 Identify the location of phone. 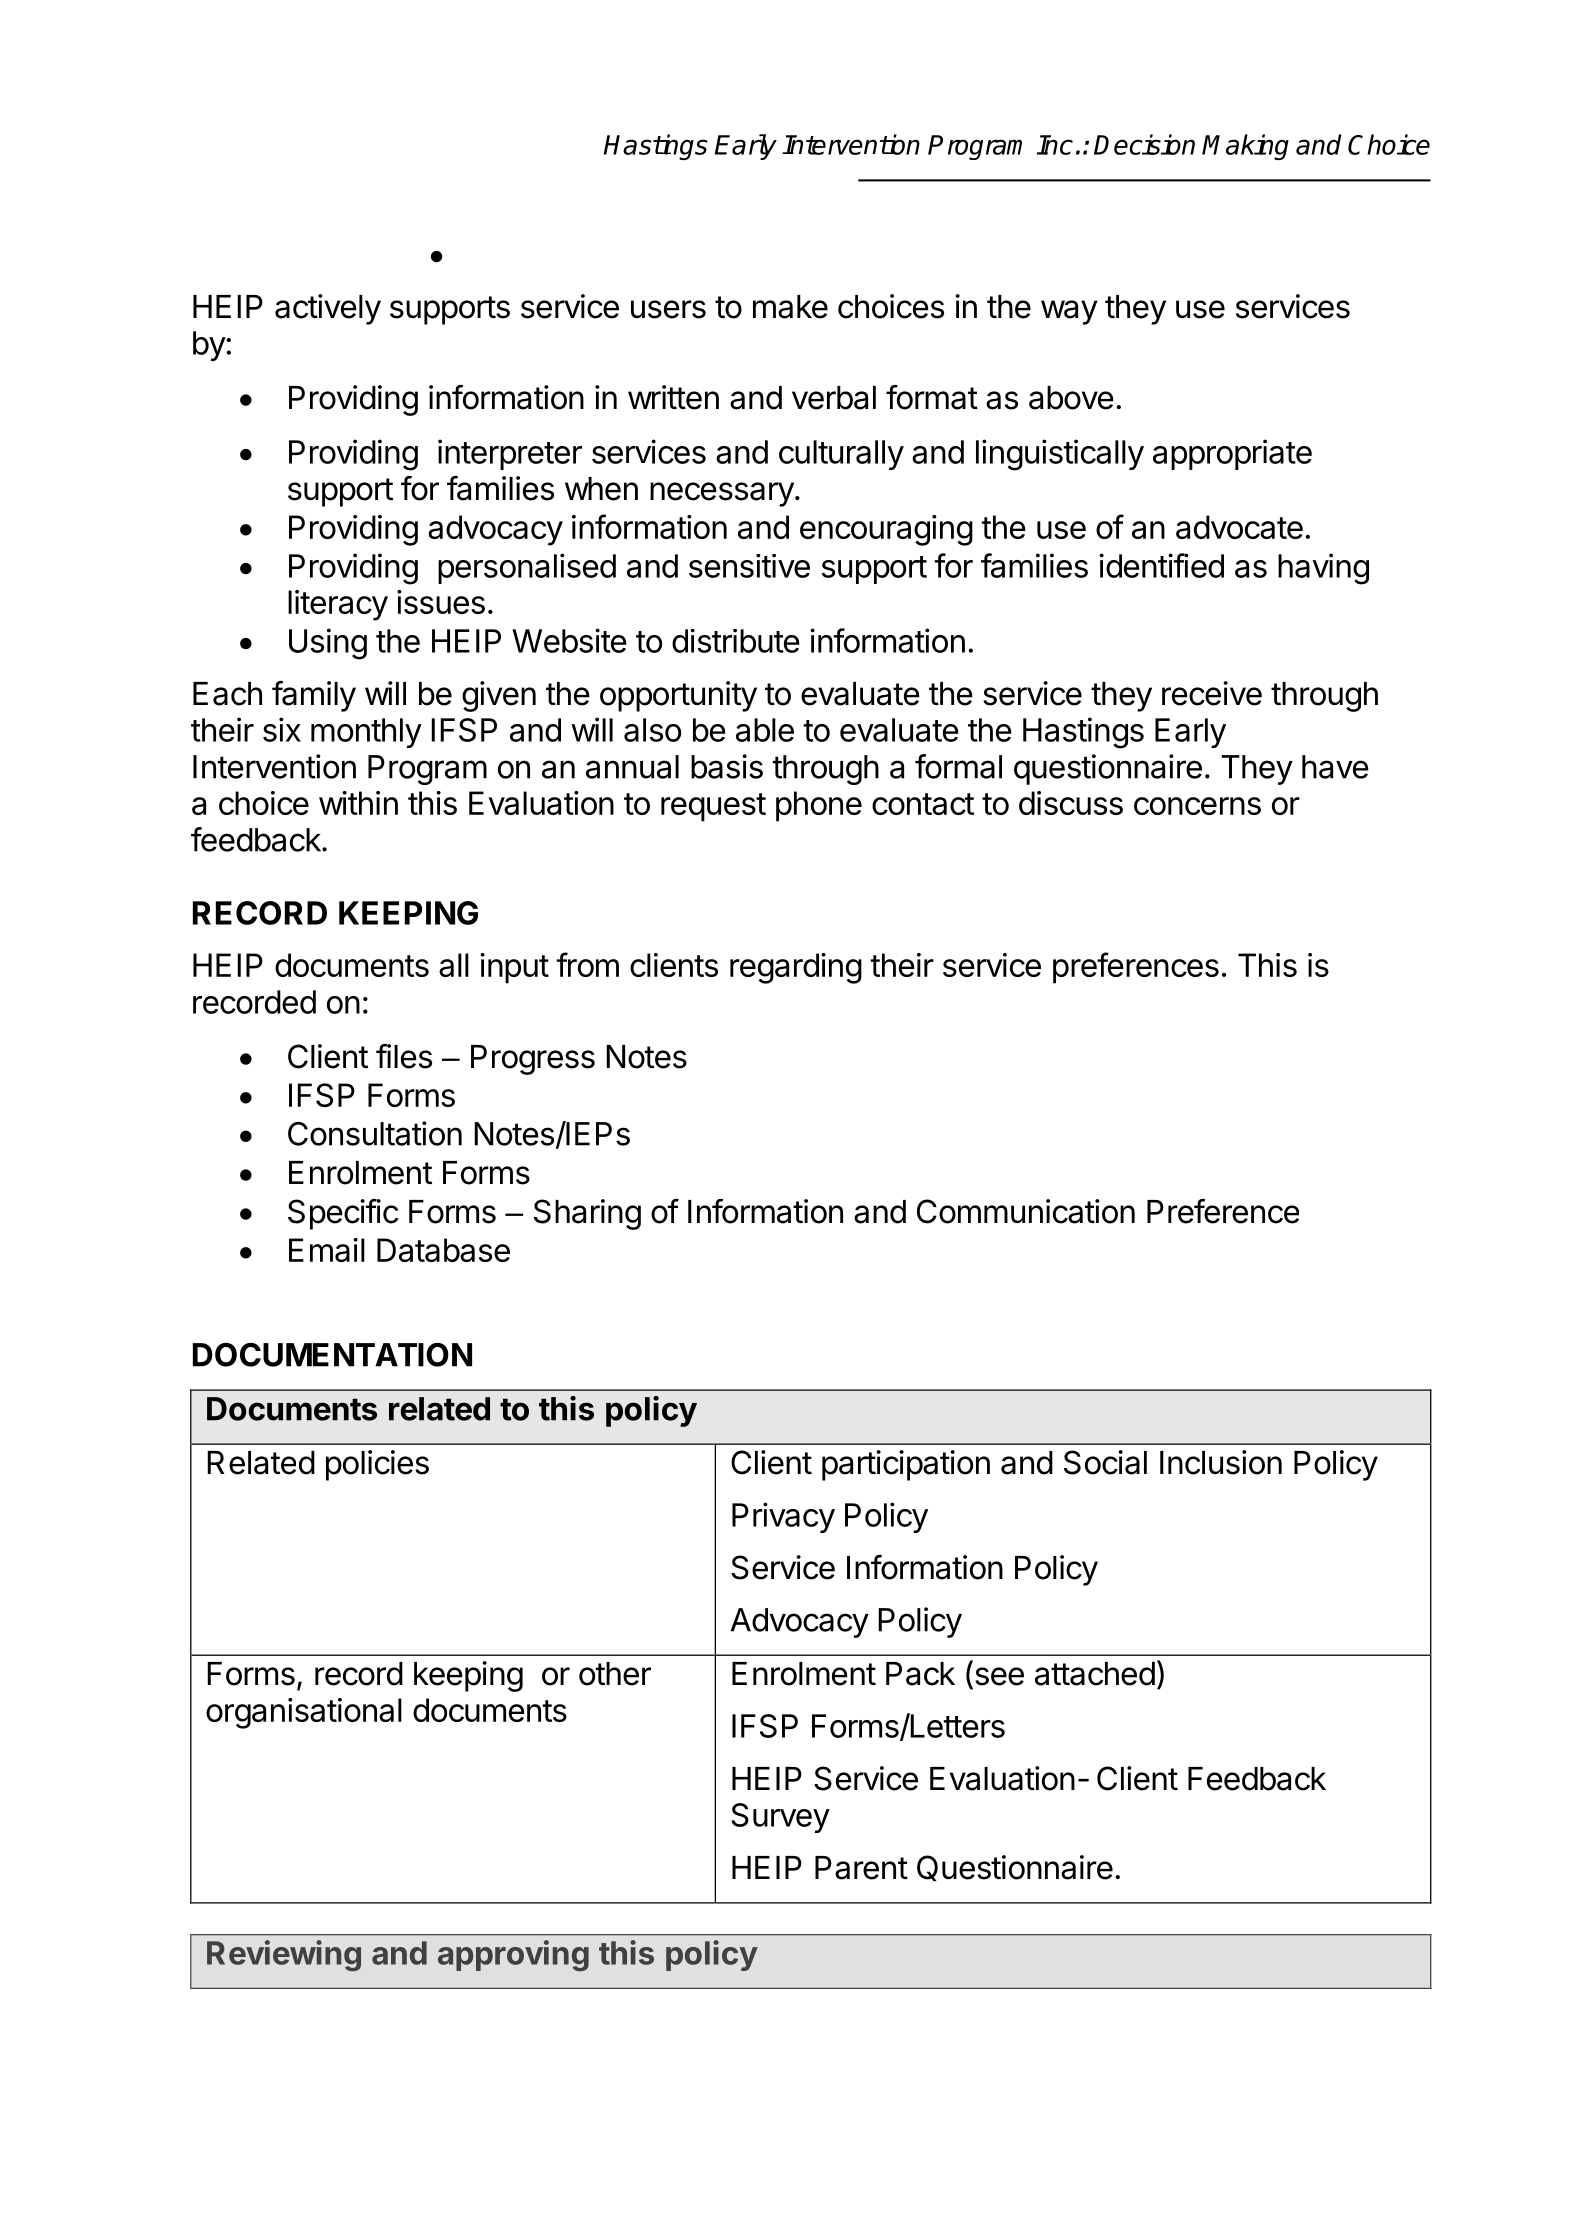
(819, 806).
